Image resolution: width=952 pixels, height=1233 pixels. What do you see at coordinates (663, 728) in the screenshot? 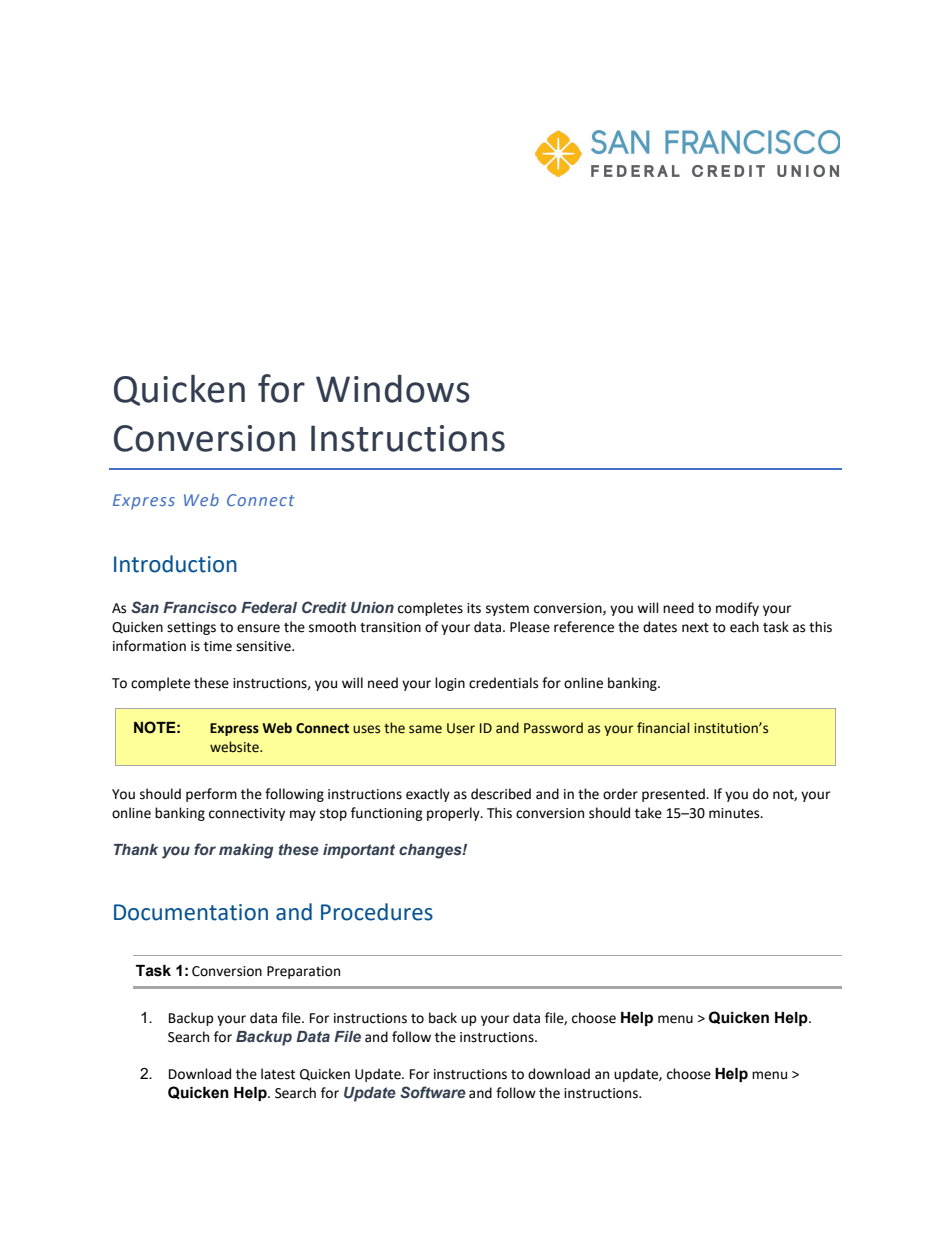
I see `financial` at bounding box center [663, 728].
